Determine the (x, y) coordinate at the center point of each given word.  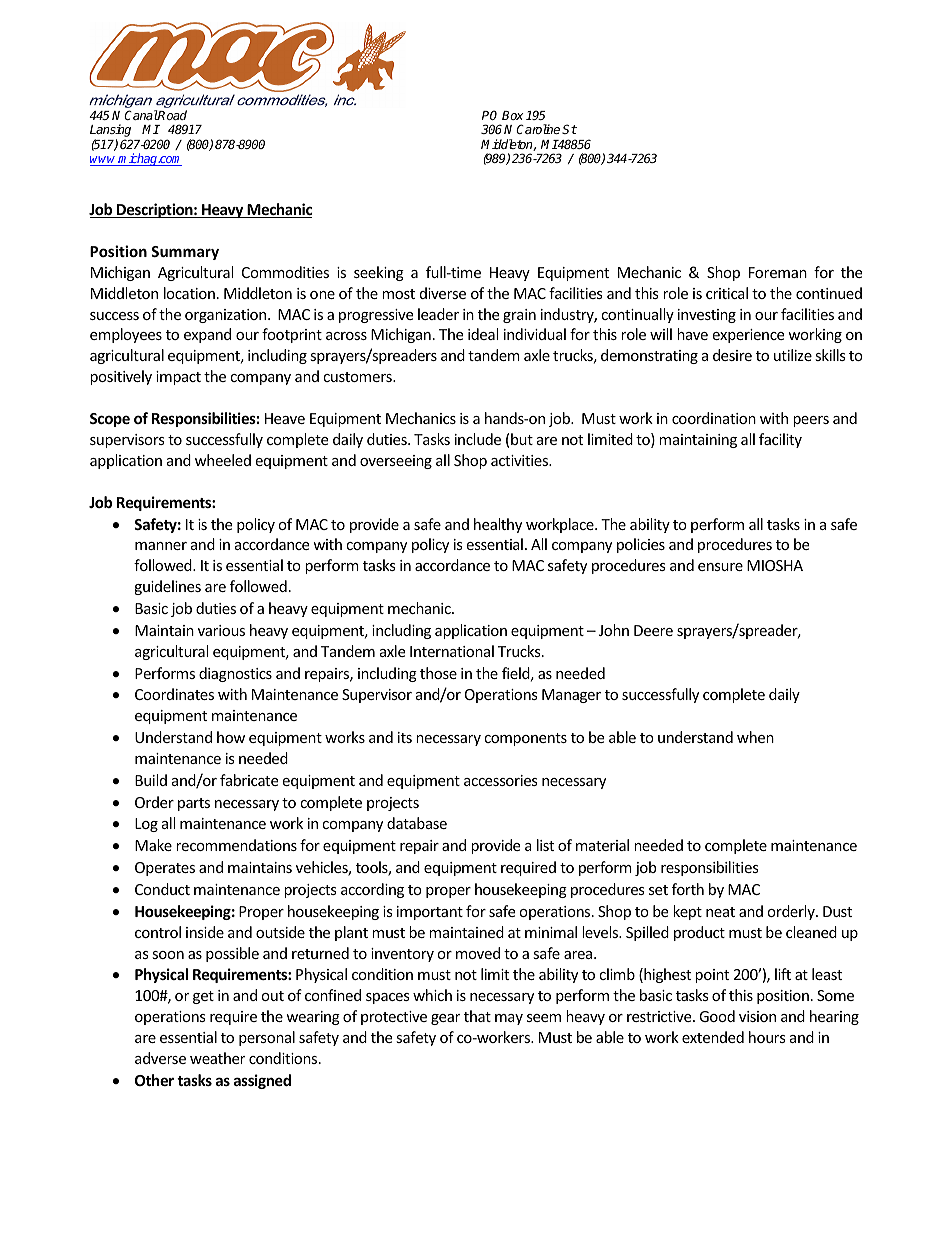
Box (513, 115)
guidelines (167, 587)
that (477, 1016)
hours (767, 1037)
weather (217, 1058)
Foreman (778, 272)
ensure (720, 567)
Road (172, 115)
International (452, 651)
